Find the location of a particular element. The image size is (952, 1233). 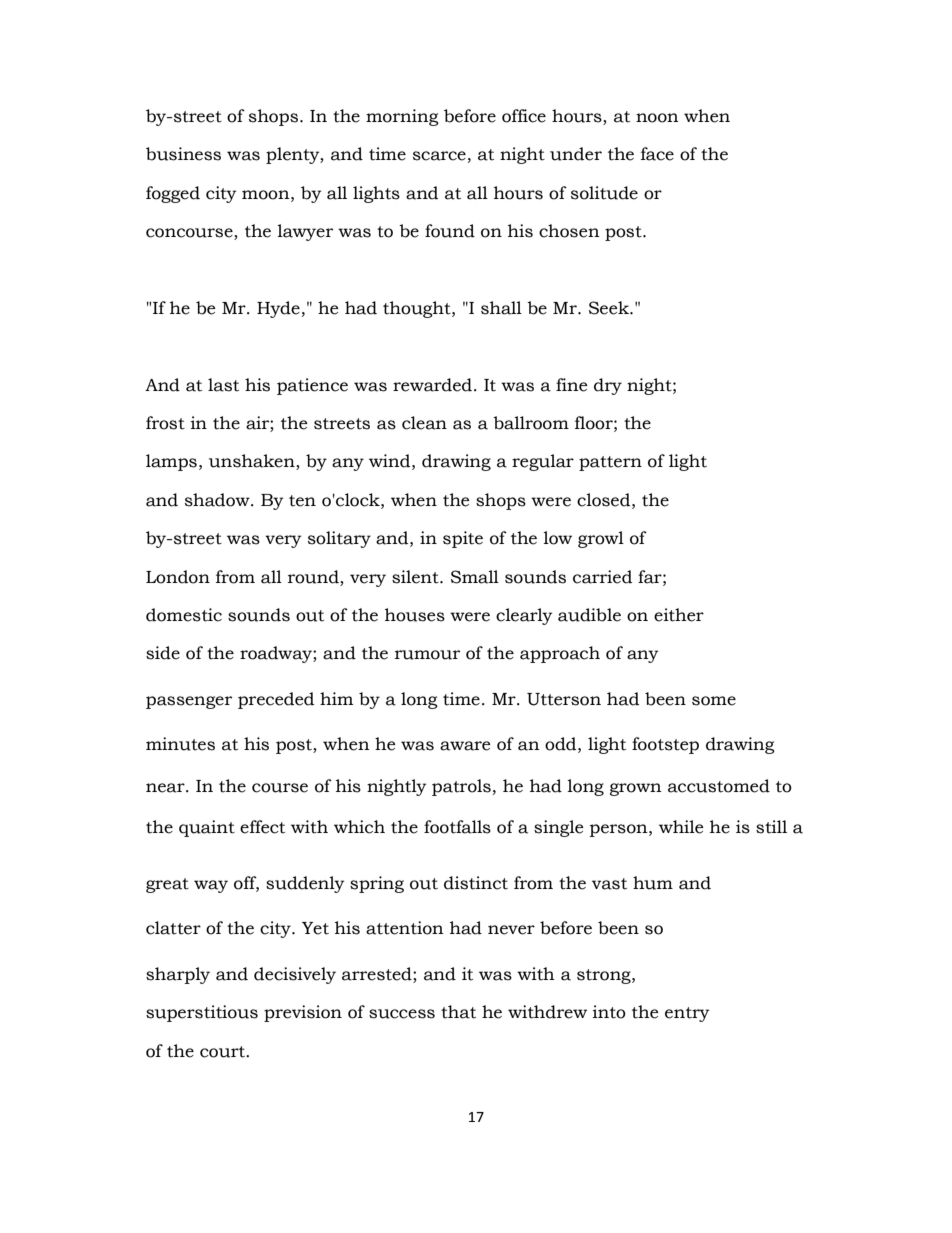

Small is located at coordinates (475, 577).
